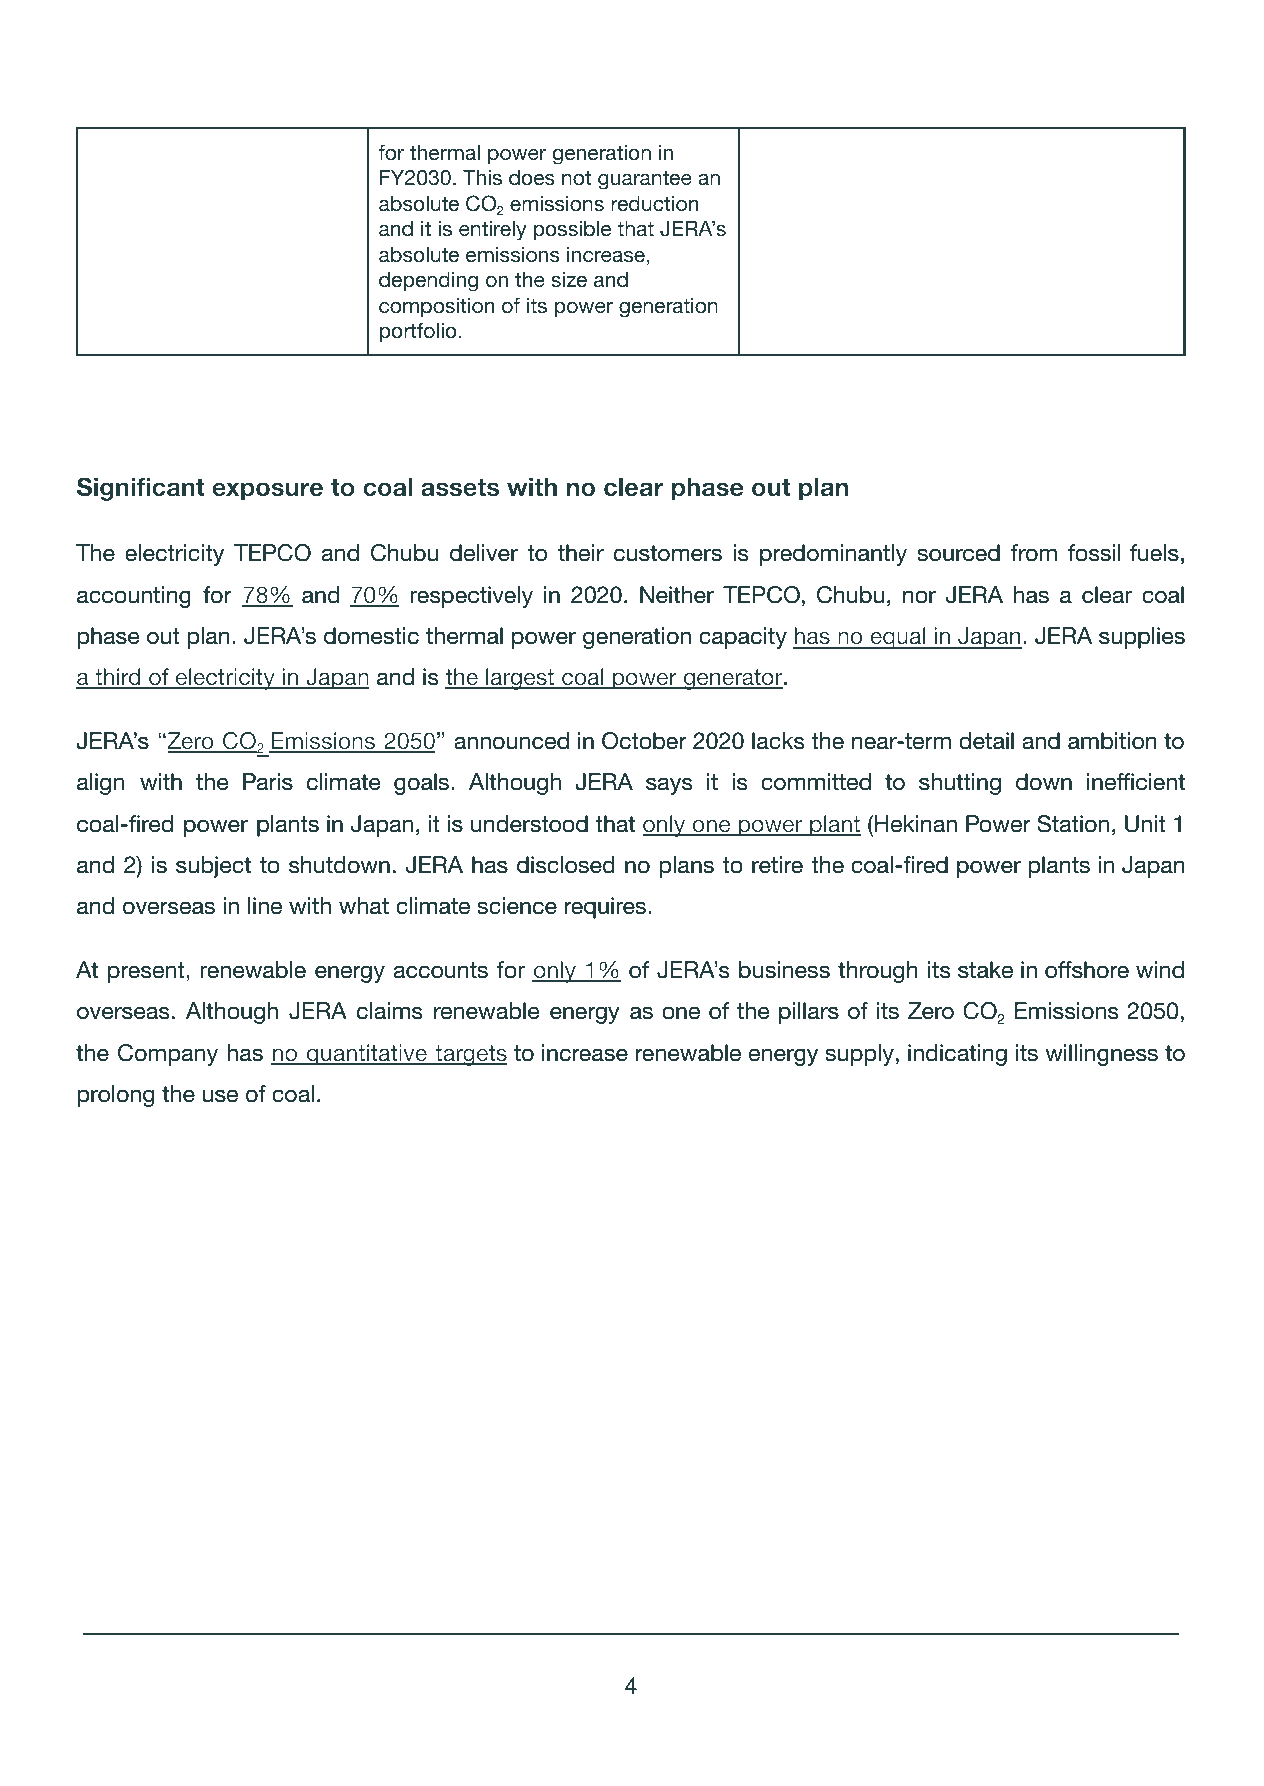 Image resolution: width=1264 pixels, height=1786 pixels. Describe the element at coordinates (482, 177) in the page. I see `This` at that location.
